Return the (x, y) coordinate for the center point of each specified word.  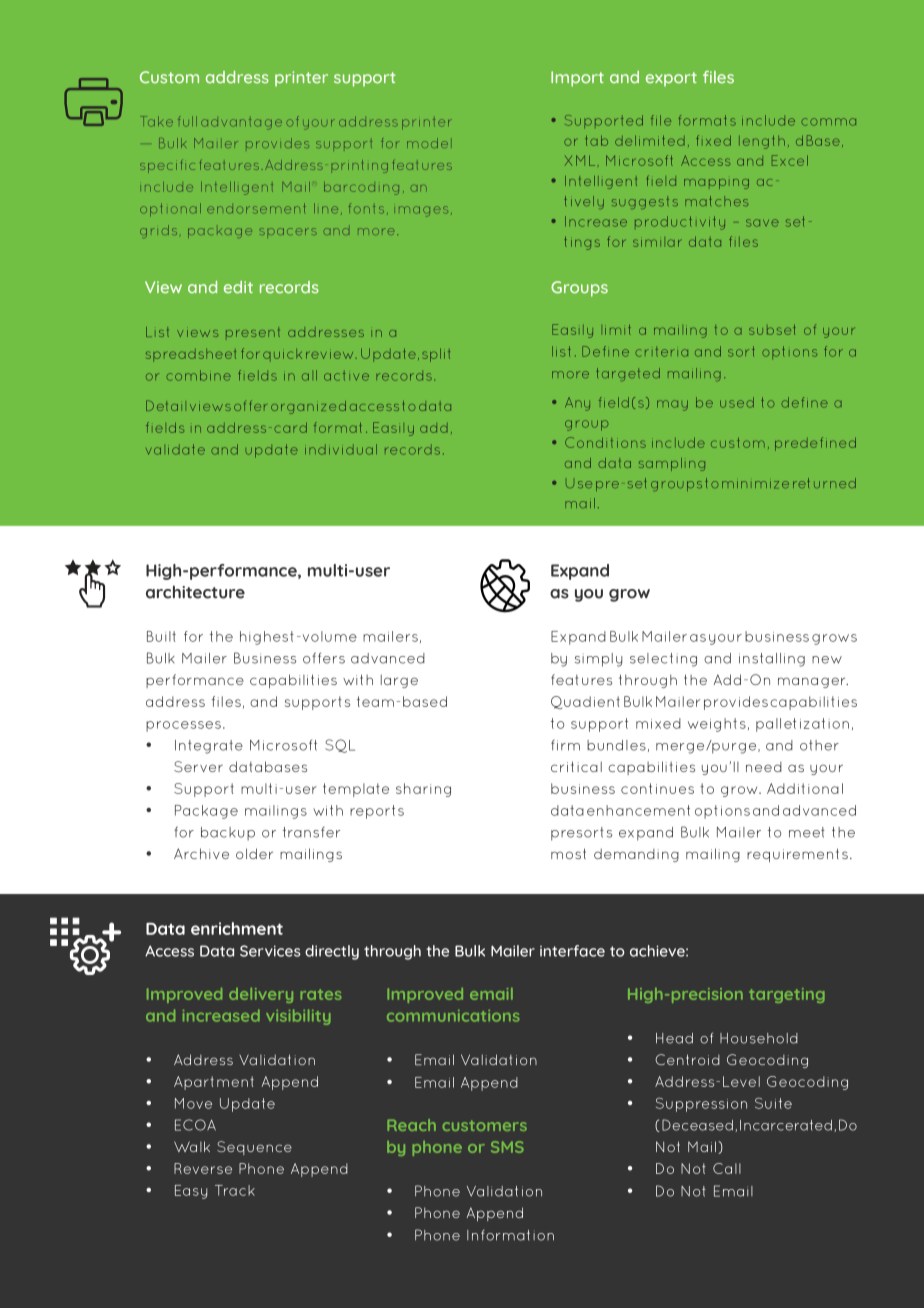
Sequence (254, 1148)
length (762, 142)
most (568, 853)
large (399, 681)
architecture (195, 592)
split (436, 355)
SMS (507, 1147)
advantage (241, 124)
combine (199, 375)
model (427, 143)
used (737, 402)
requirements (797, 855)
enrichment (237, 928)
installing (772, 660)
